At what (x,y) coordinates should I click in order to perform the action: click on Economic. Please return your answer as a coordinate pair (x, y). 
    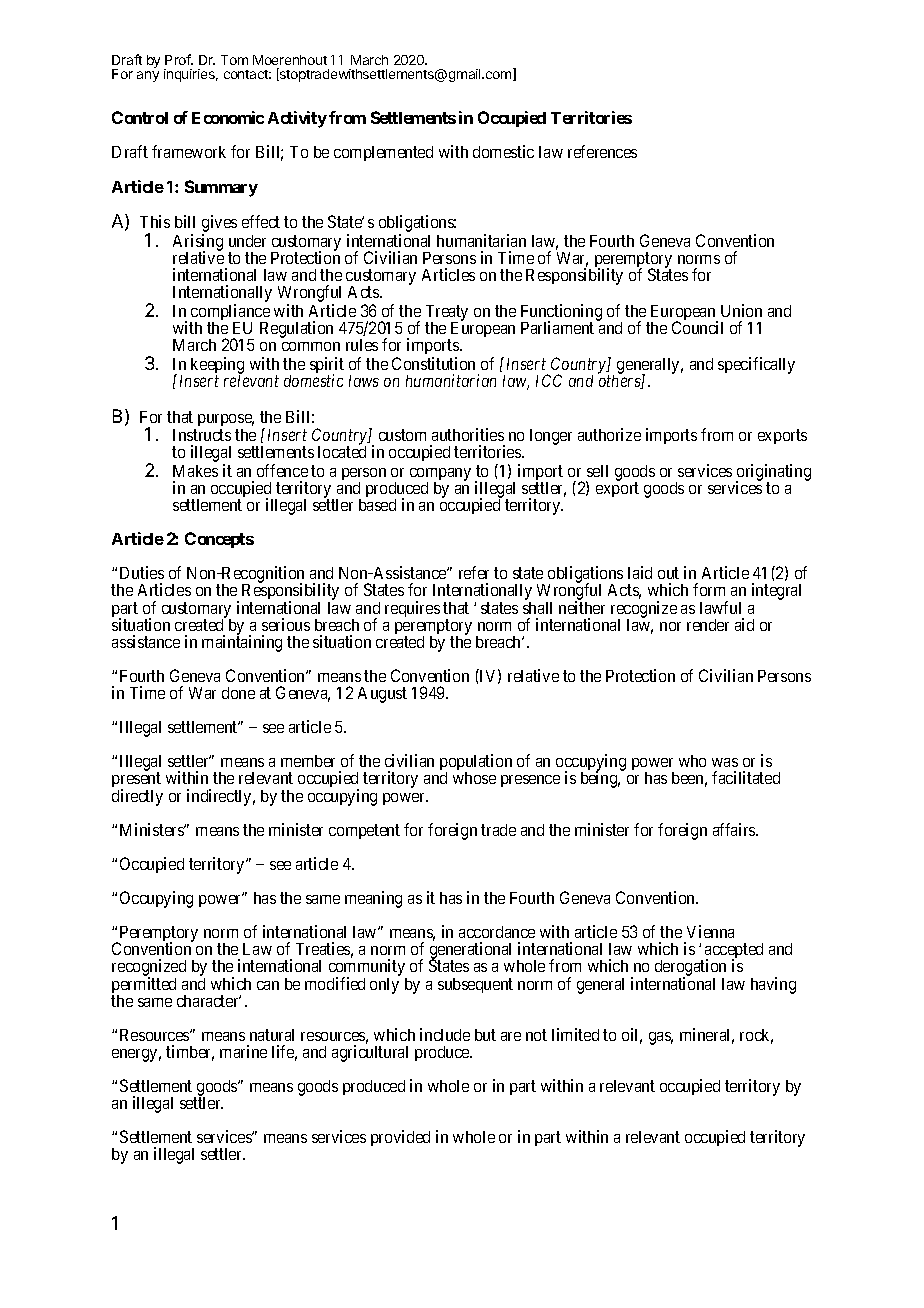
    Looking at the image, I should click on (228, 117).
